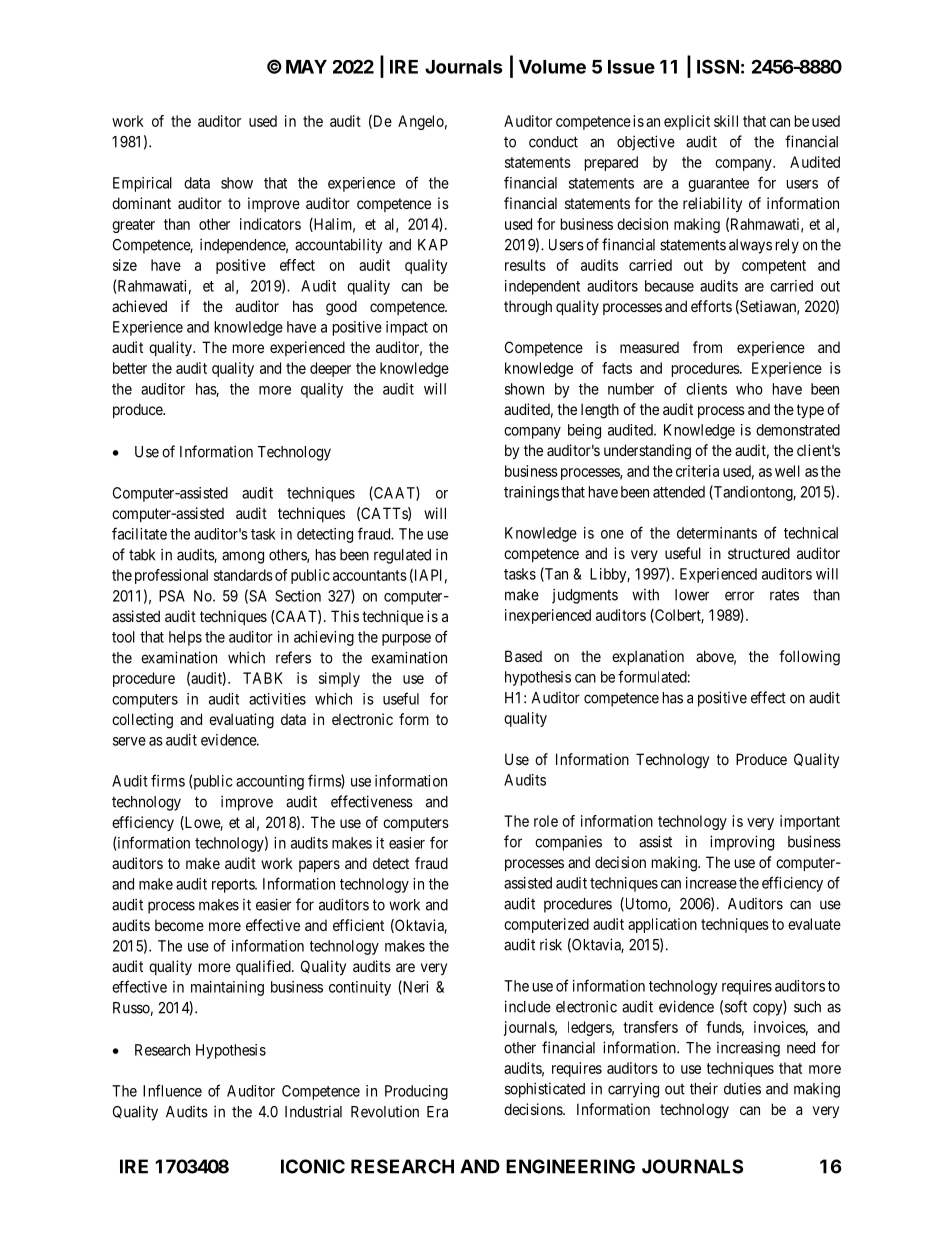  What do you see at coordinates (552, 67) in the page?
I see `Volume` at bounding box center [552, 67].
